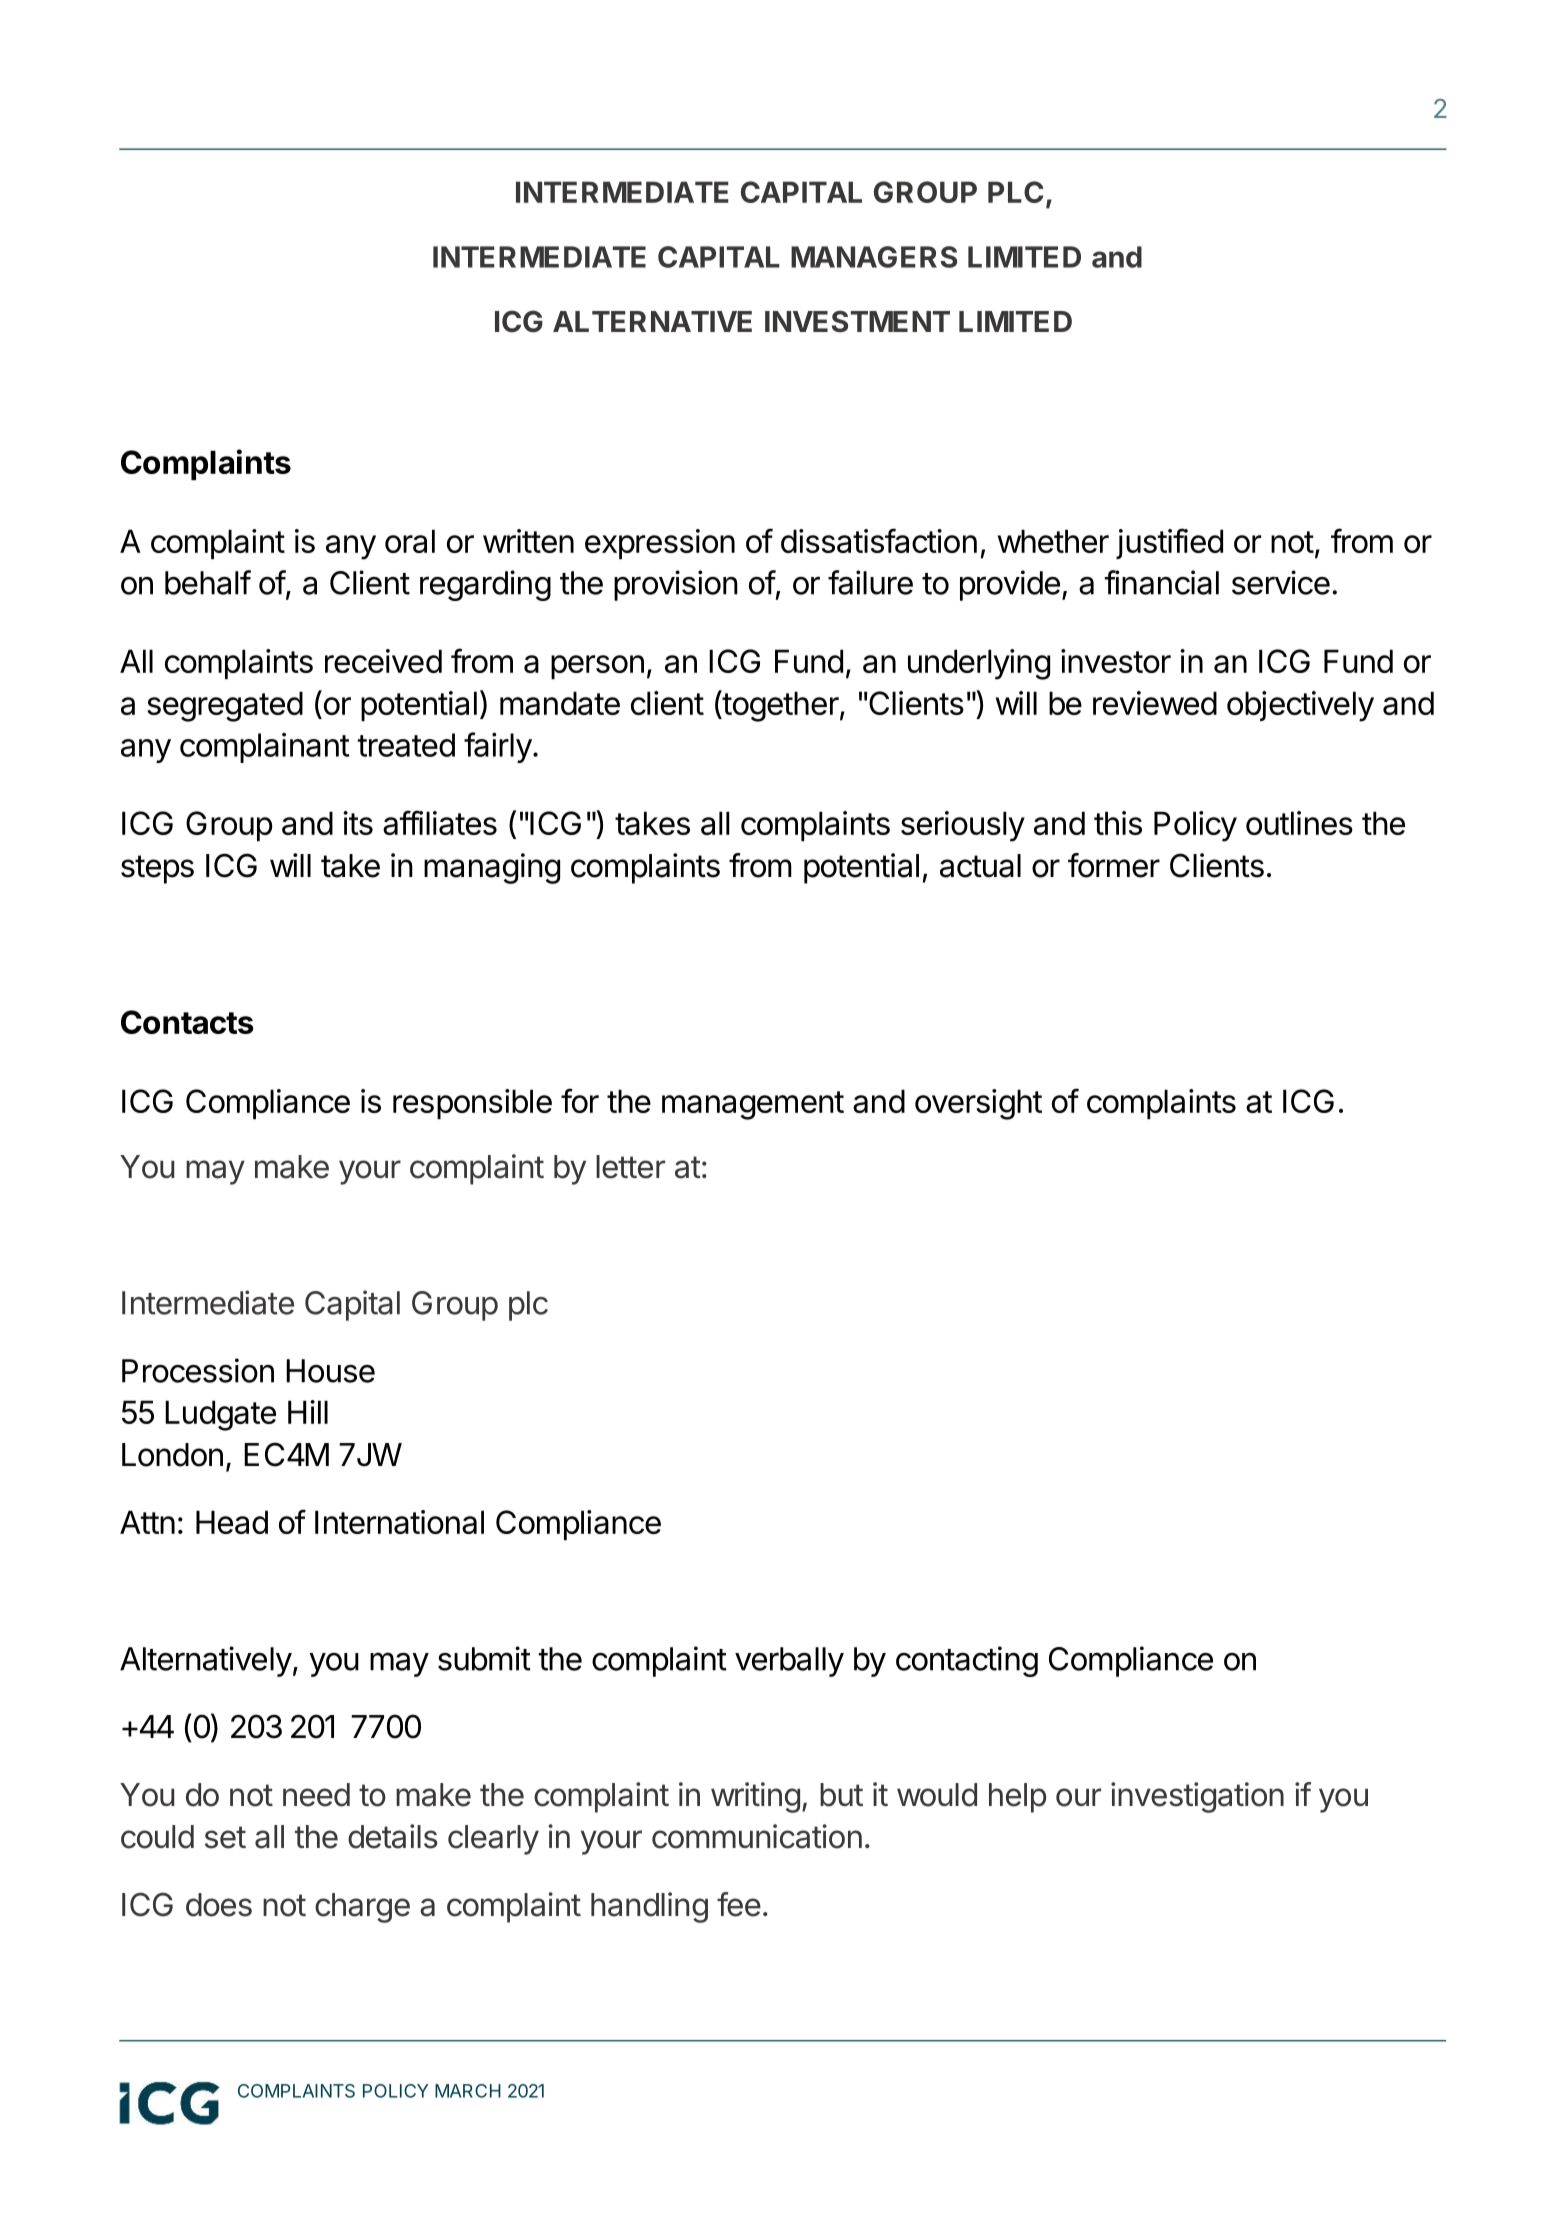  What do you see at coordinates (676, 585) in the page?
I see `provision` at bounding box center [676, 585].
